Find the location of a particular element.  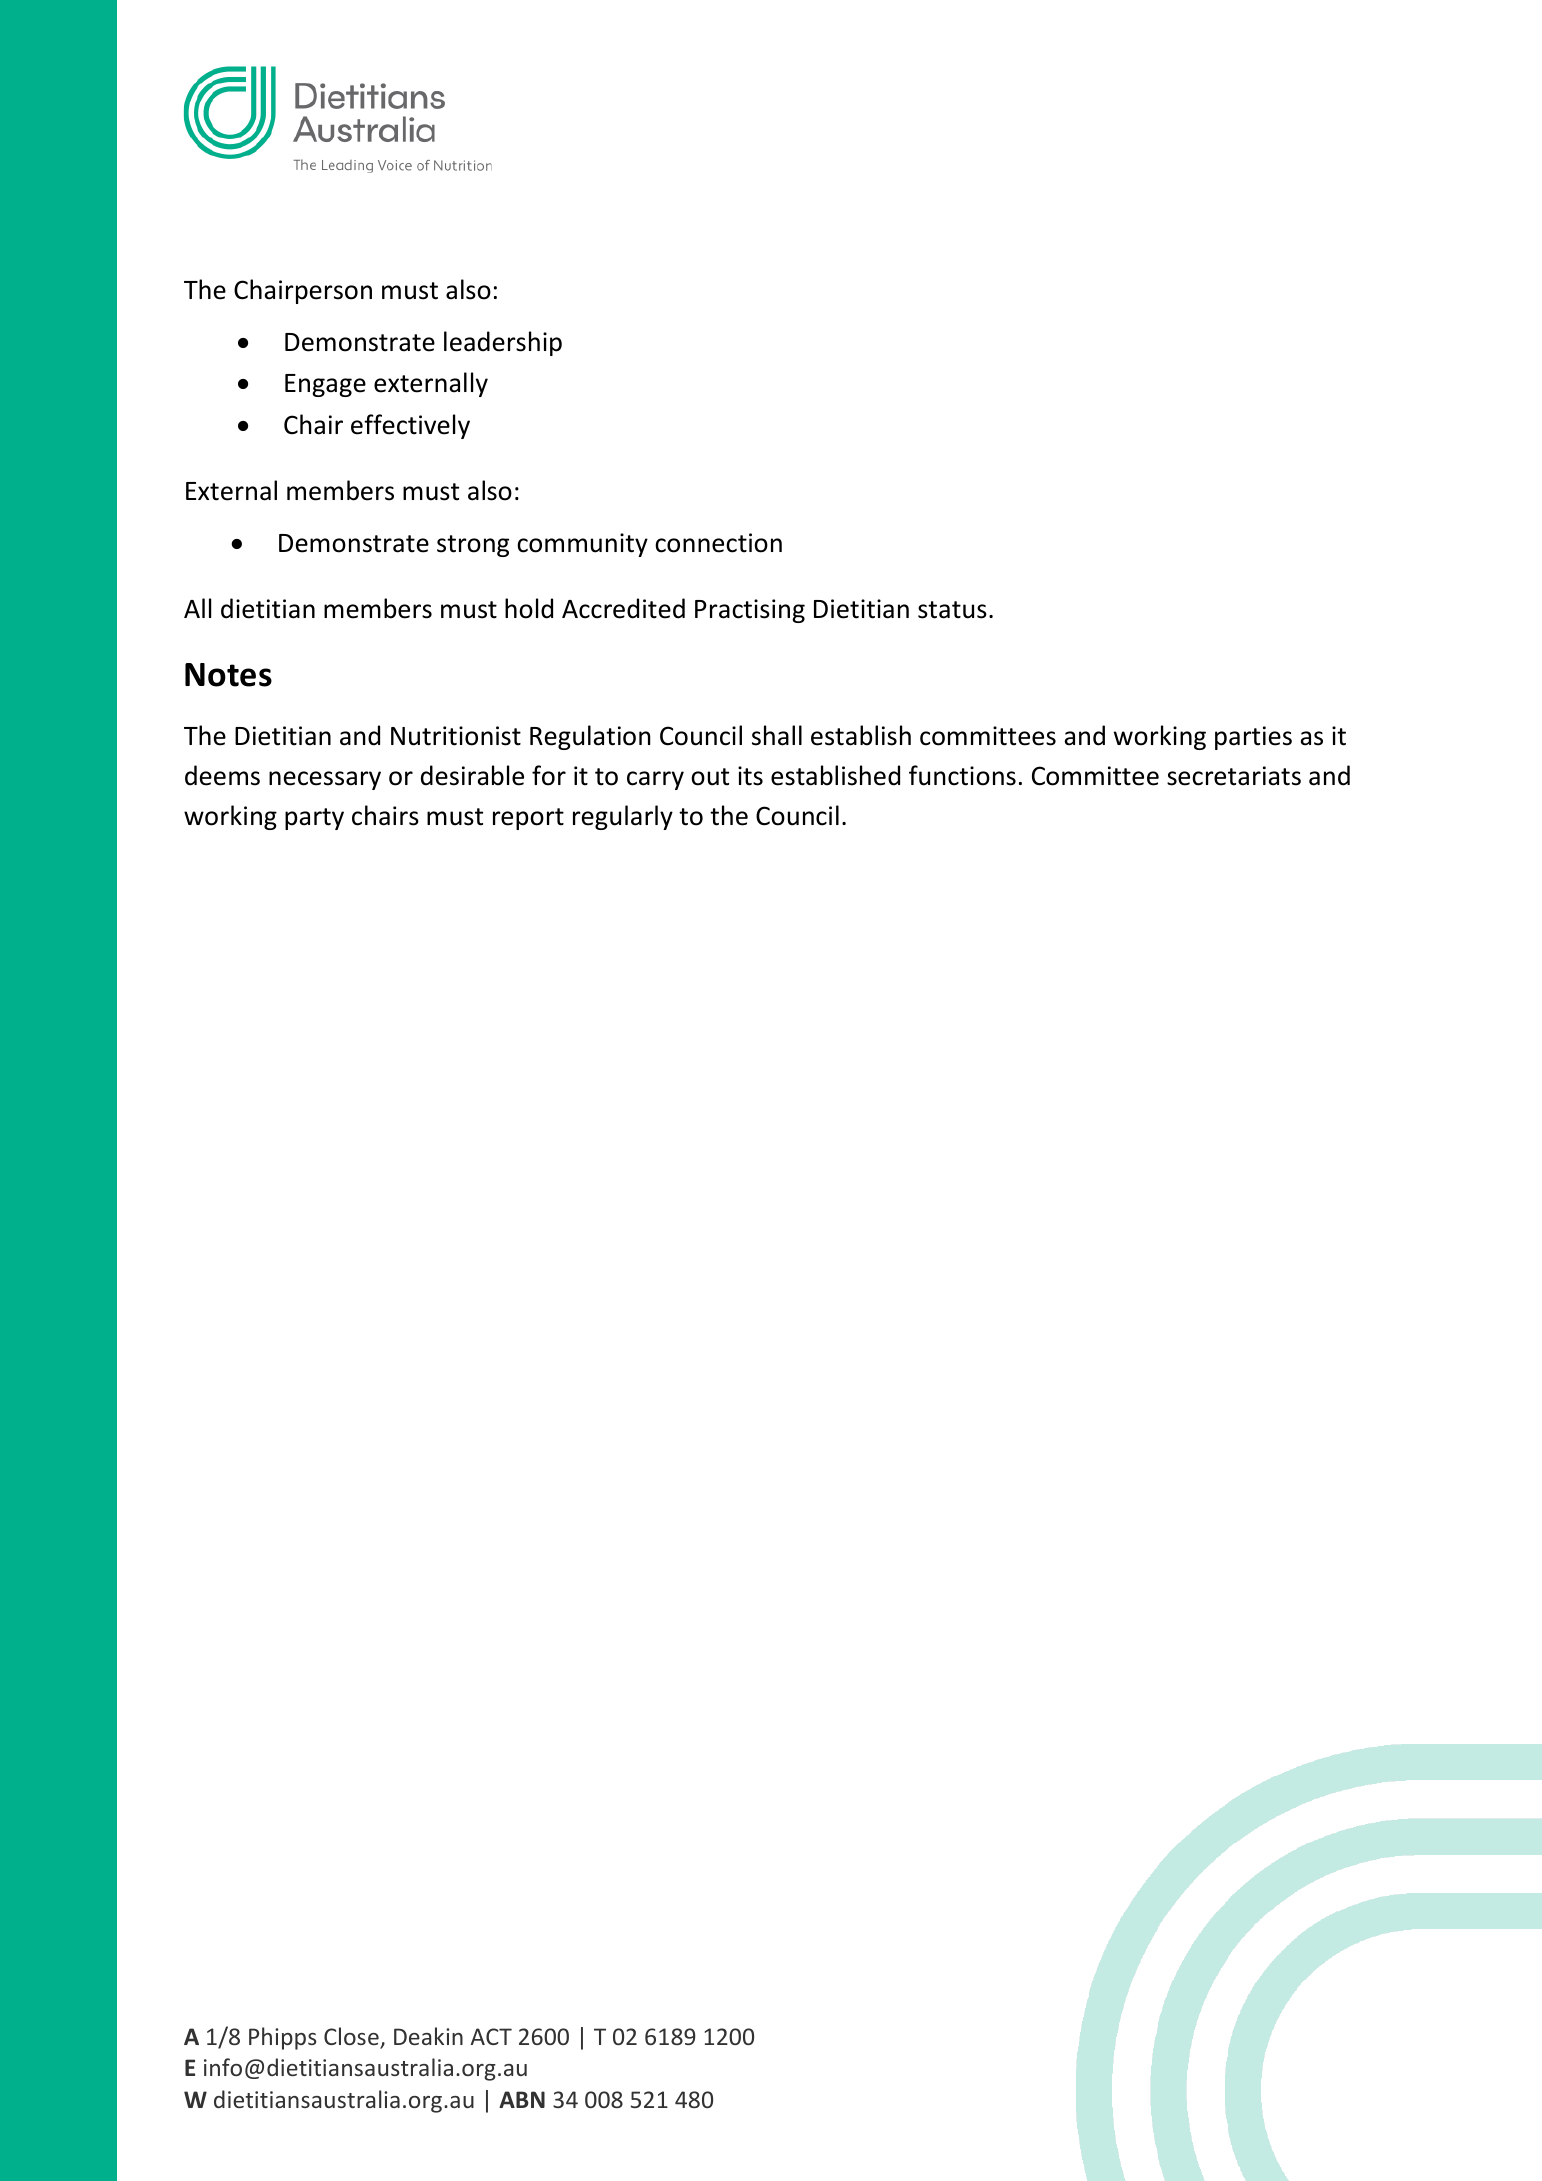

connection is located at coordinates (718, 543).
